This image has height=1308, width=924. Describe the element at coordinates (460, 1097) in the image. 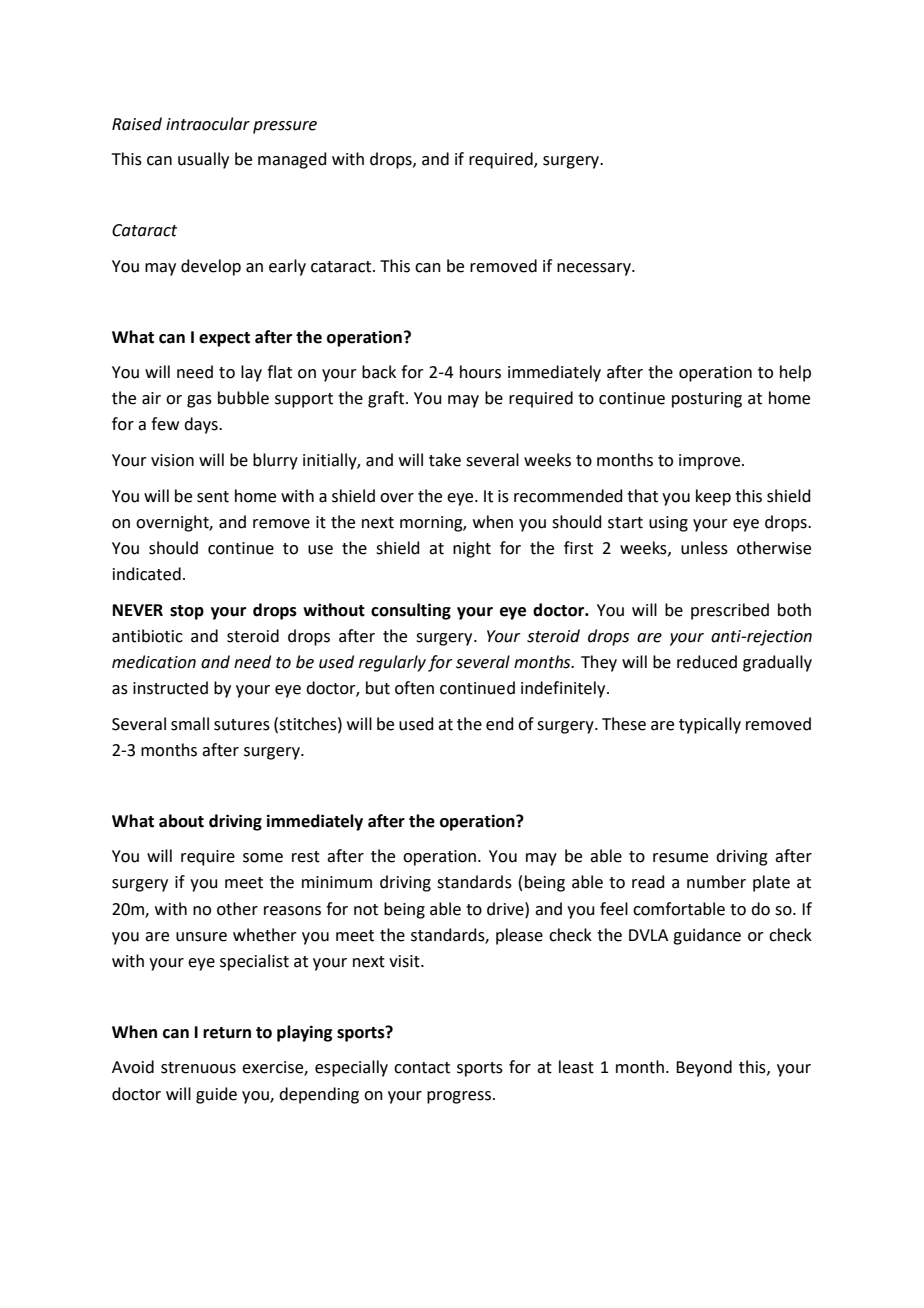

I see `progress` at that location.
